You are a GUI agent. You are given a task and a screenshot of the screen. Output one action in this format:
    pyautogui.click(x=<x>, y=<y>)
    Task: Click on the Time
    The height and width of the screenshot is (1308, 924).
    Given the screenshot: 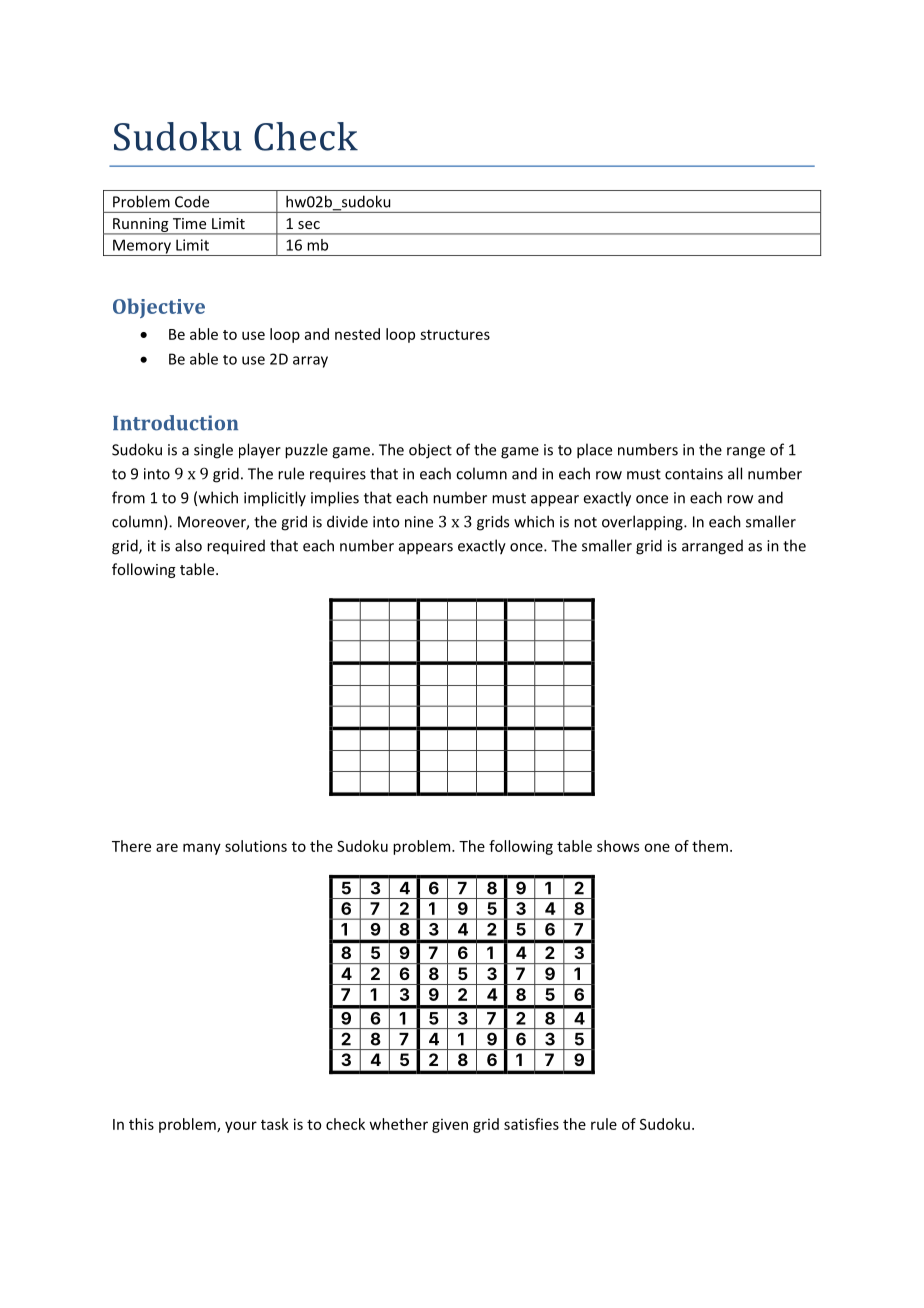 What is the action you would take?
    pyautogui.click(x=189, y=223)
